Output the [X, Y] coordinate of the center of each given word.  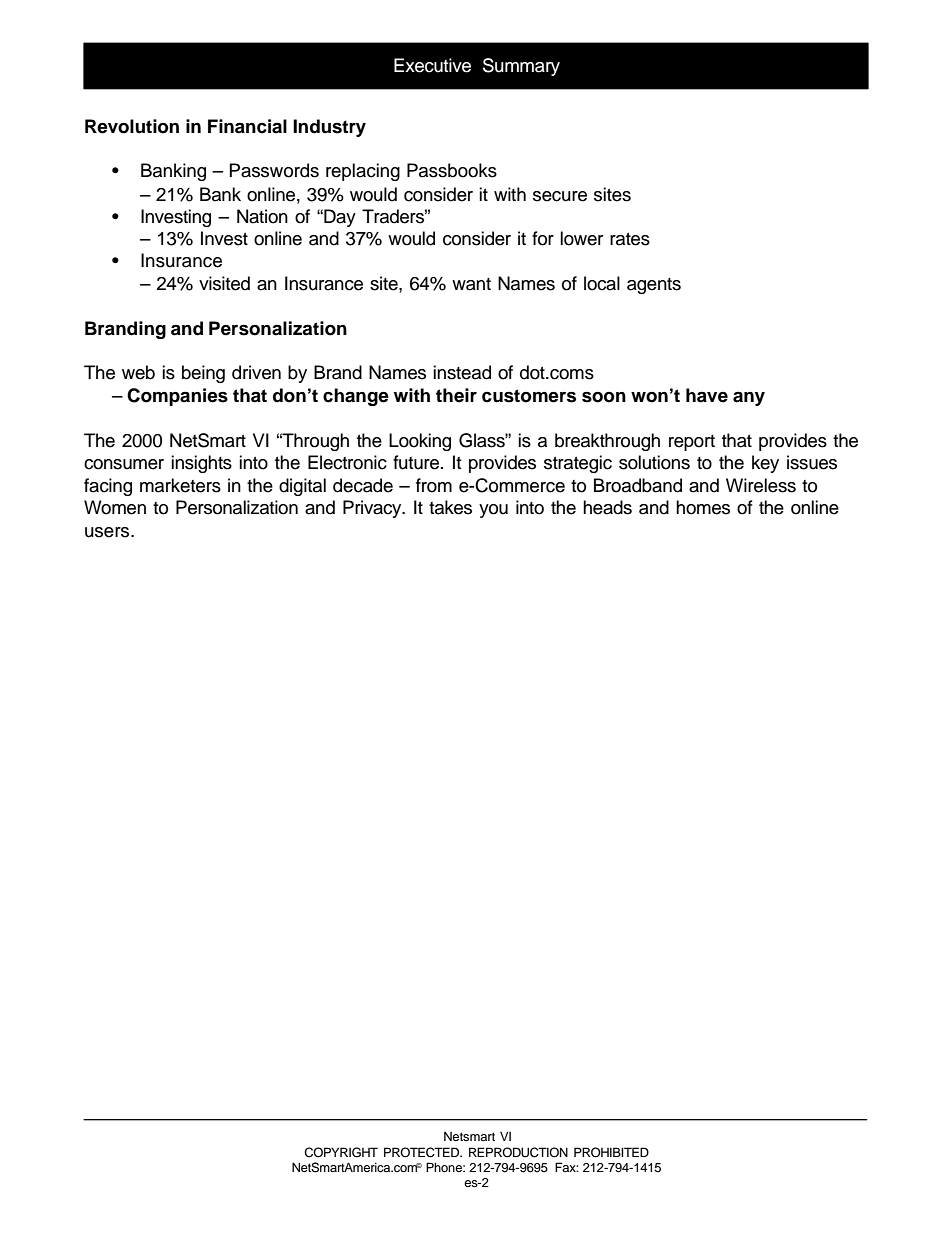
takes [450, 507]
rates [630, 239]
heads [607, 507]
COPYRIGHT [341, 1152]
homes [703, 507]
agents [654, 286]
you [493, 511]
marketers [180, 485]
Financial [247, 126]
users [108, 532]
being [203, 374]
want [471, 284]
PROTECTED [423, 1152]
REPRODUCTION [518, 1152]
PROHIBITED [611, 1152]
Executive [432, 65]
